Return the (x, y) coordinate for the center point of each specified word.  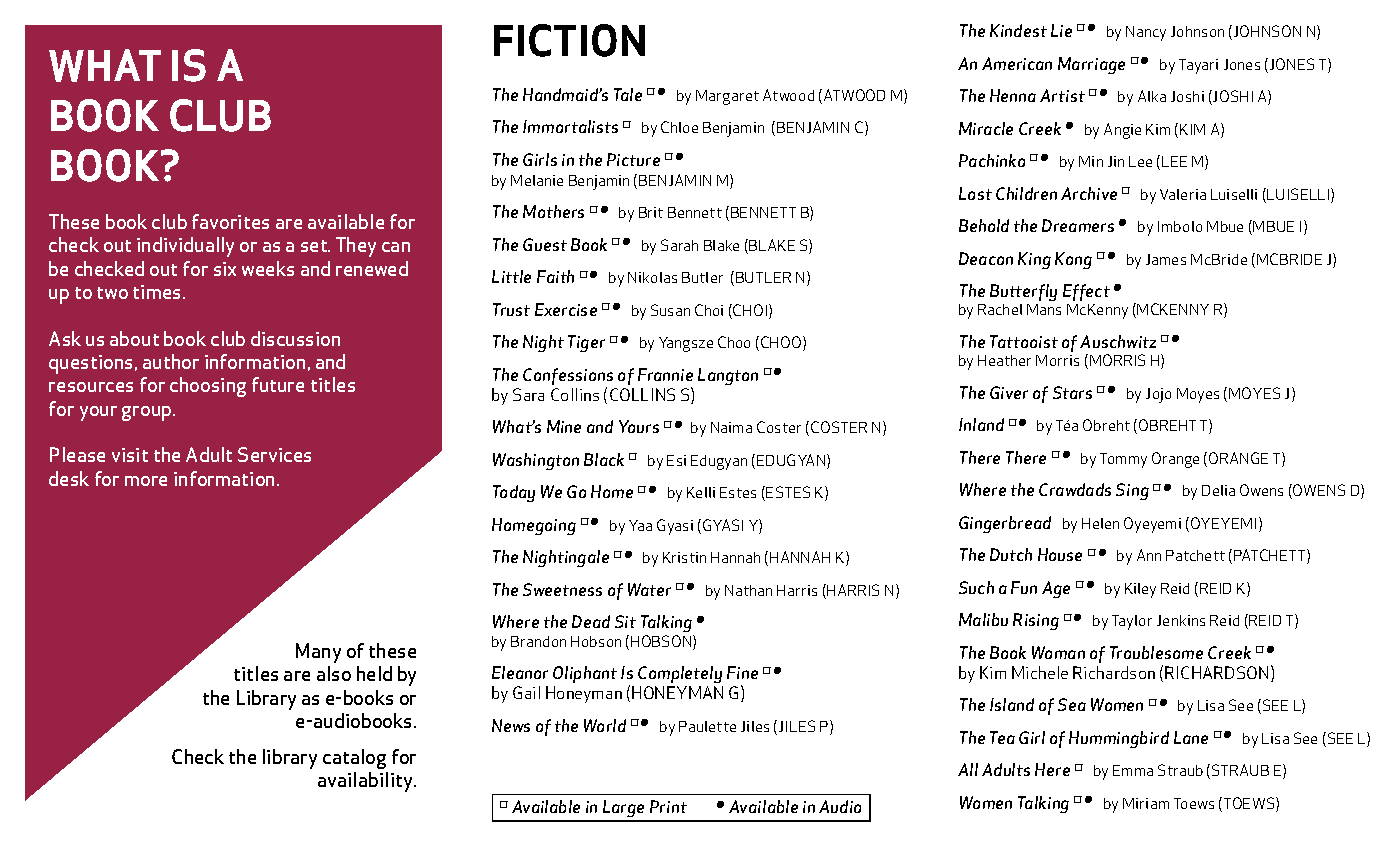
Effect (1086, 292)
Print (668, 806)
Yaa (640, 525)
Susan (670, 310)
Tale (628, 94)
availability (366, 782)
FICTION (569, 40)
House (1060, 554)
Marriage (1091, 65)
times (156, 292)
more (146, 481)
